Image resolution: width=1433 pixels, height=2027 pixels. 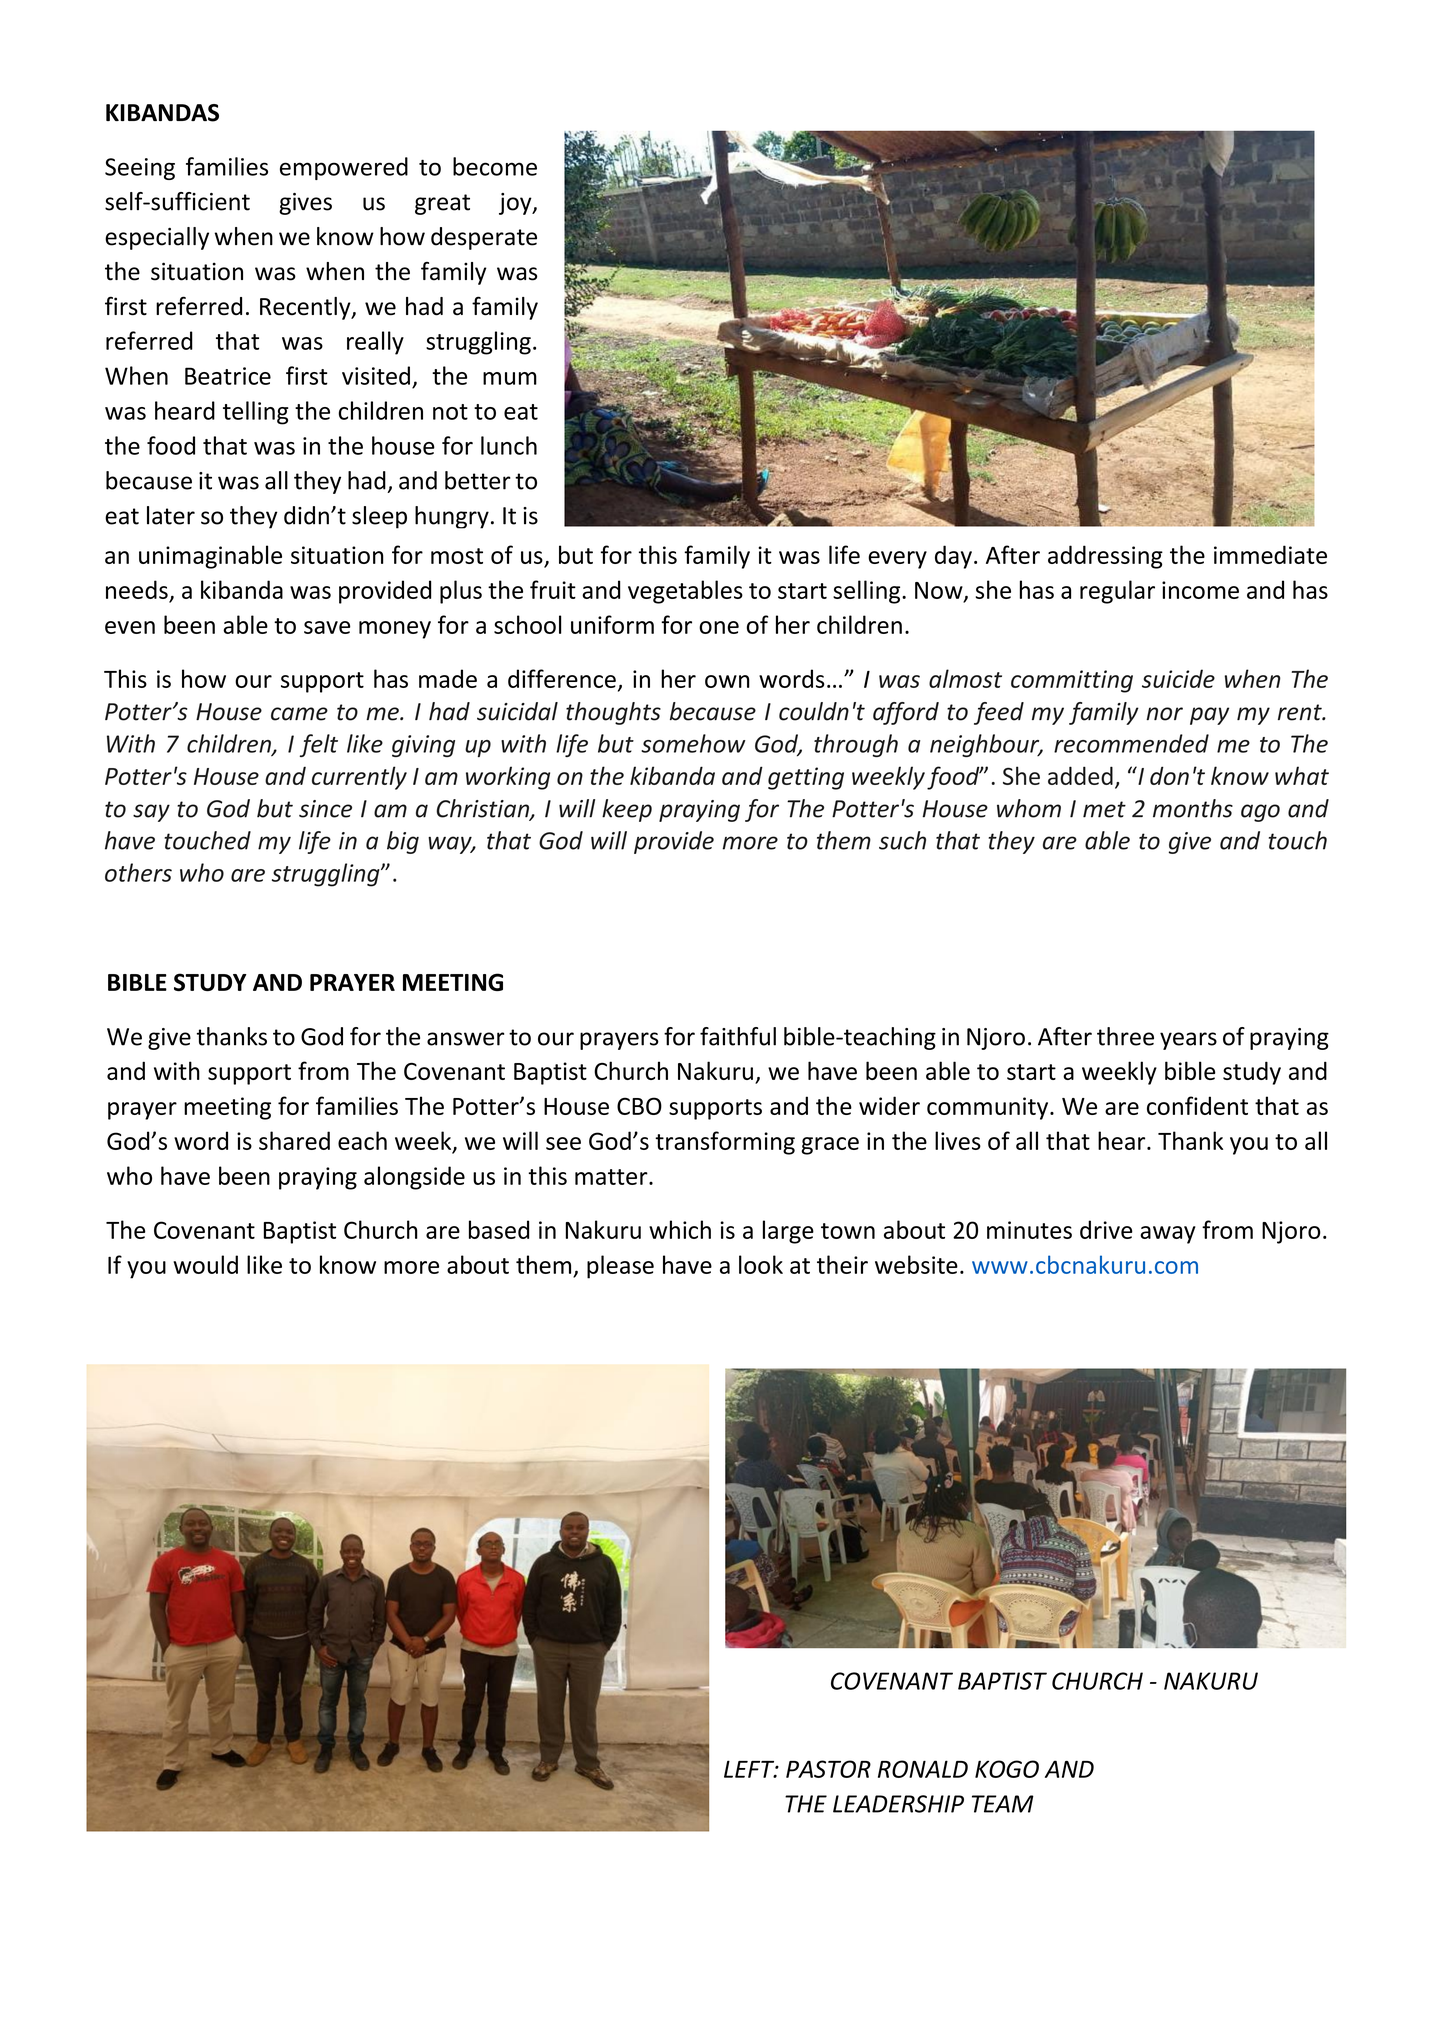 What do you see at coordinates (516, 204) in the page?
I see `joy` at bounding box center [516, 204].
